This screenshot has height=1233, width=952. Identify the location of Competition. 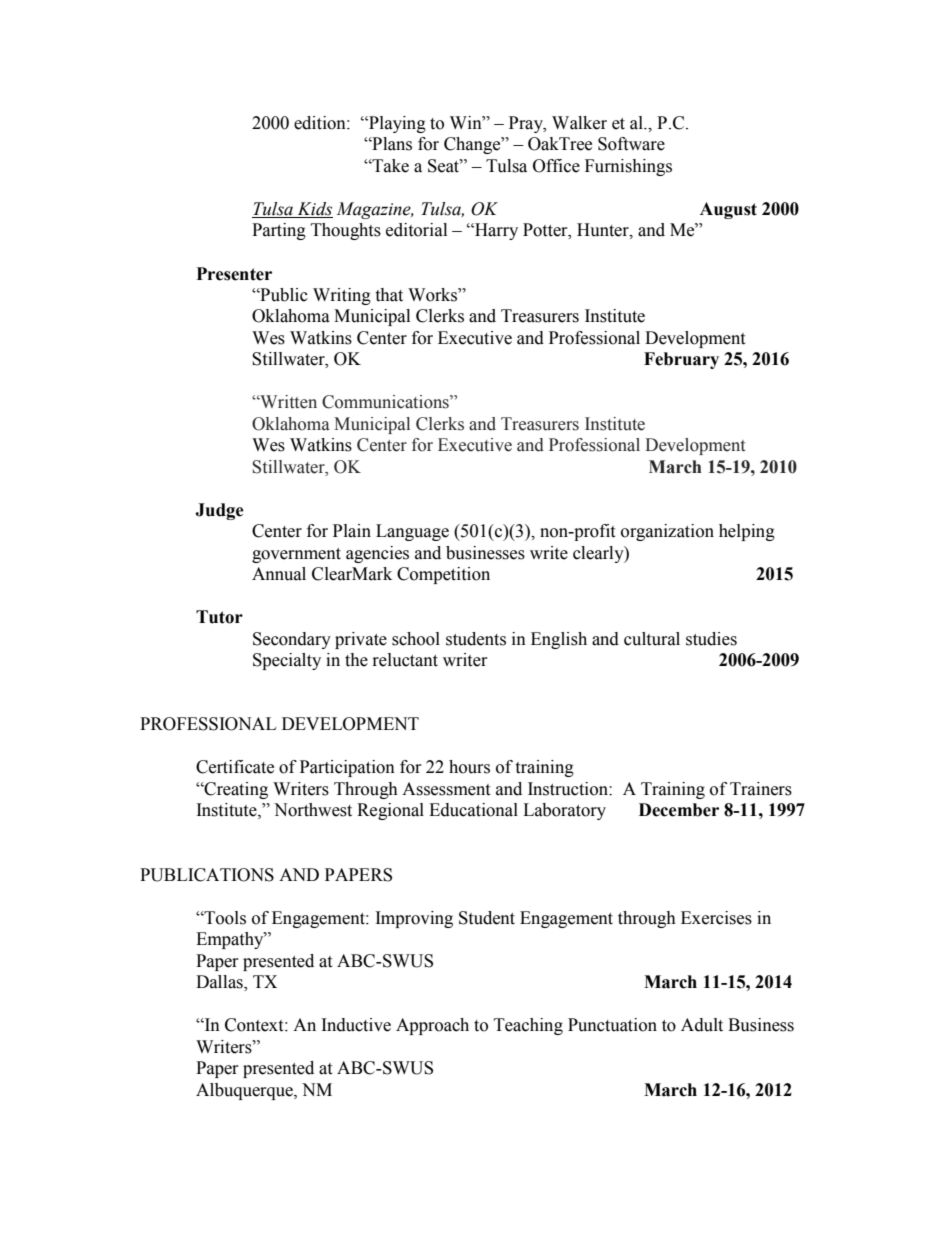
(443, 575).
